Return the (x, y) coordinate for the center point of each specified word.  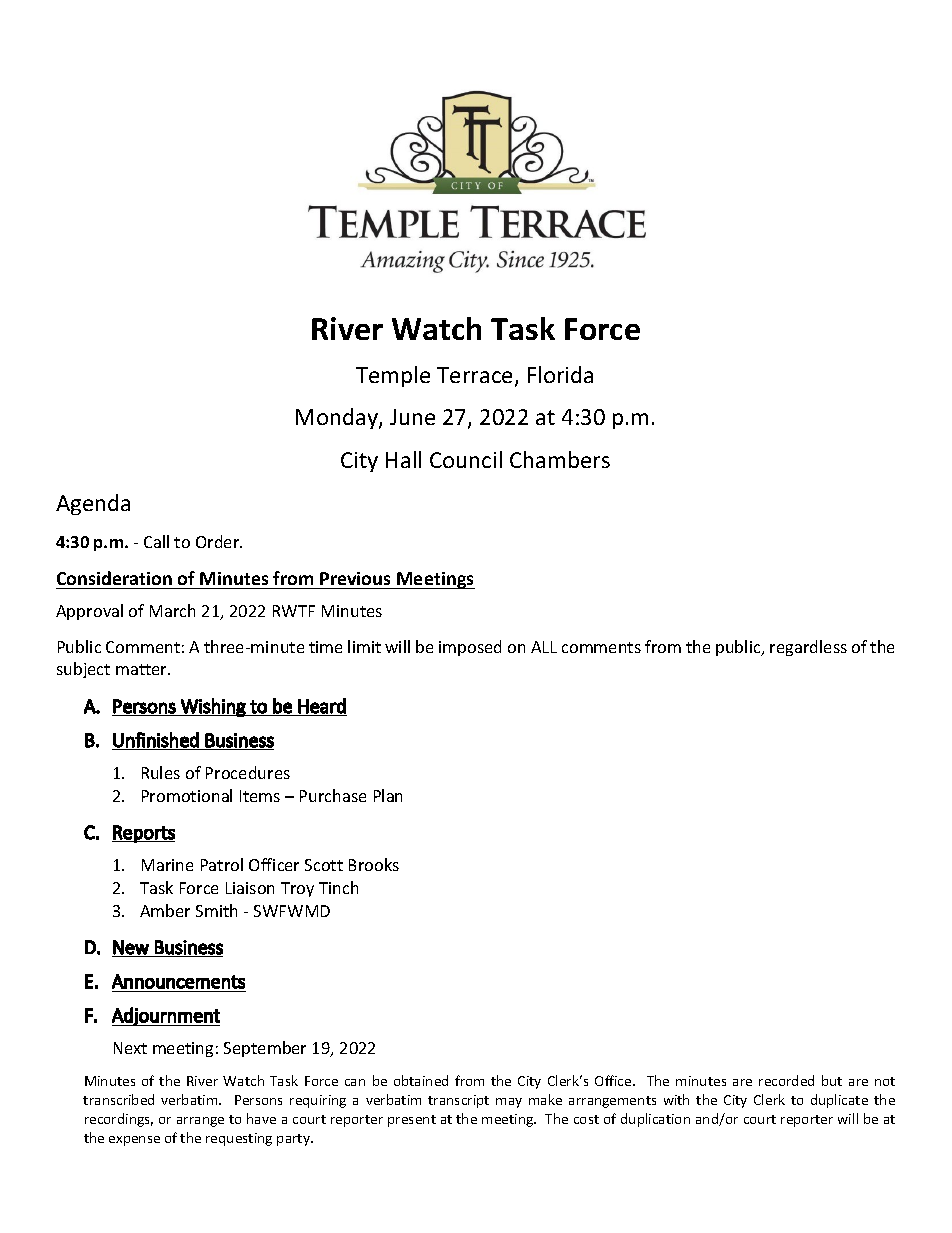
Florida (560, 374)
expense (134, 1141)
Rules (161, 772)
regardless (808, 648)
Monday (338, 418)
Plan (388, 795)
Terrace (474, 375)
